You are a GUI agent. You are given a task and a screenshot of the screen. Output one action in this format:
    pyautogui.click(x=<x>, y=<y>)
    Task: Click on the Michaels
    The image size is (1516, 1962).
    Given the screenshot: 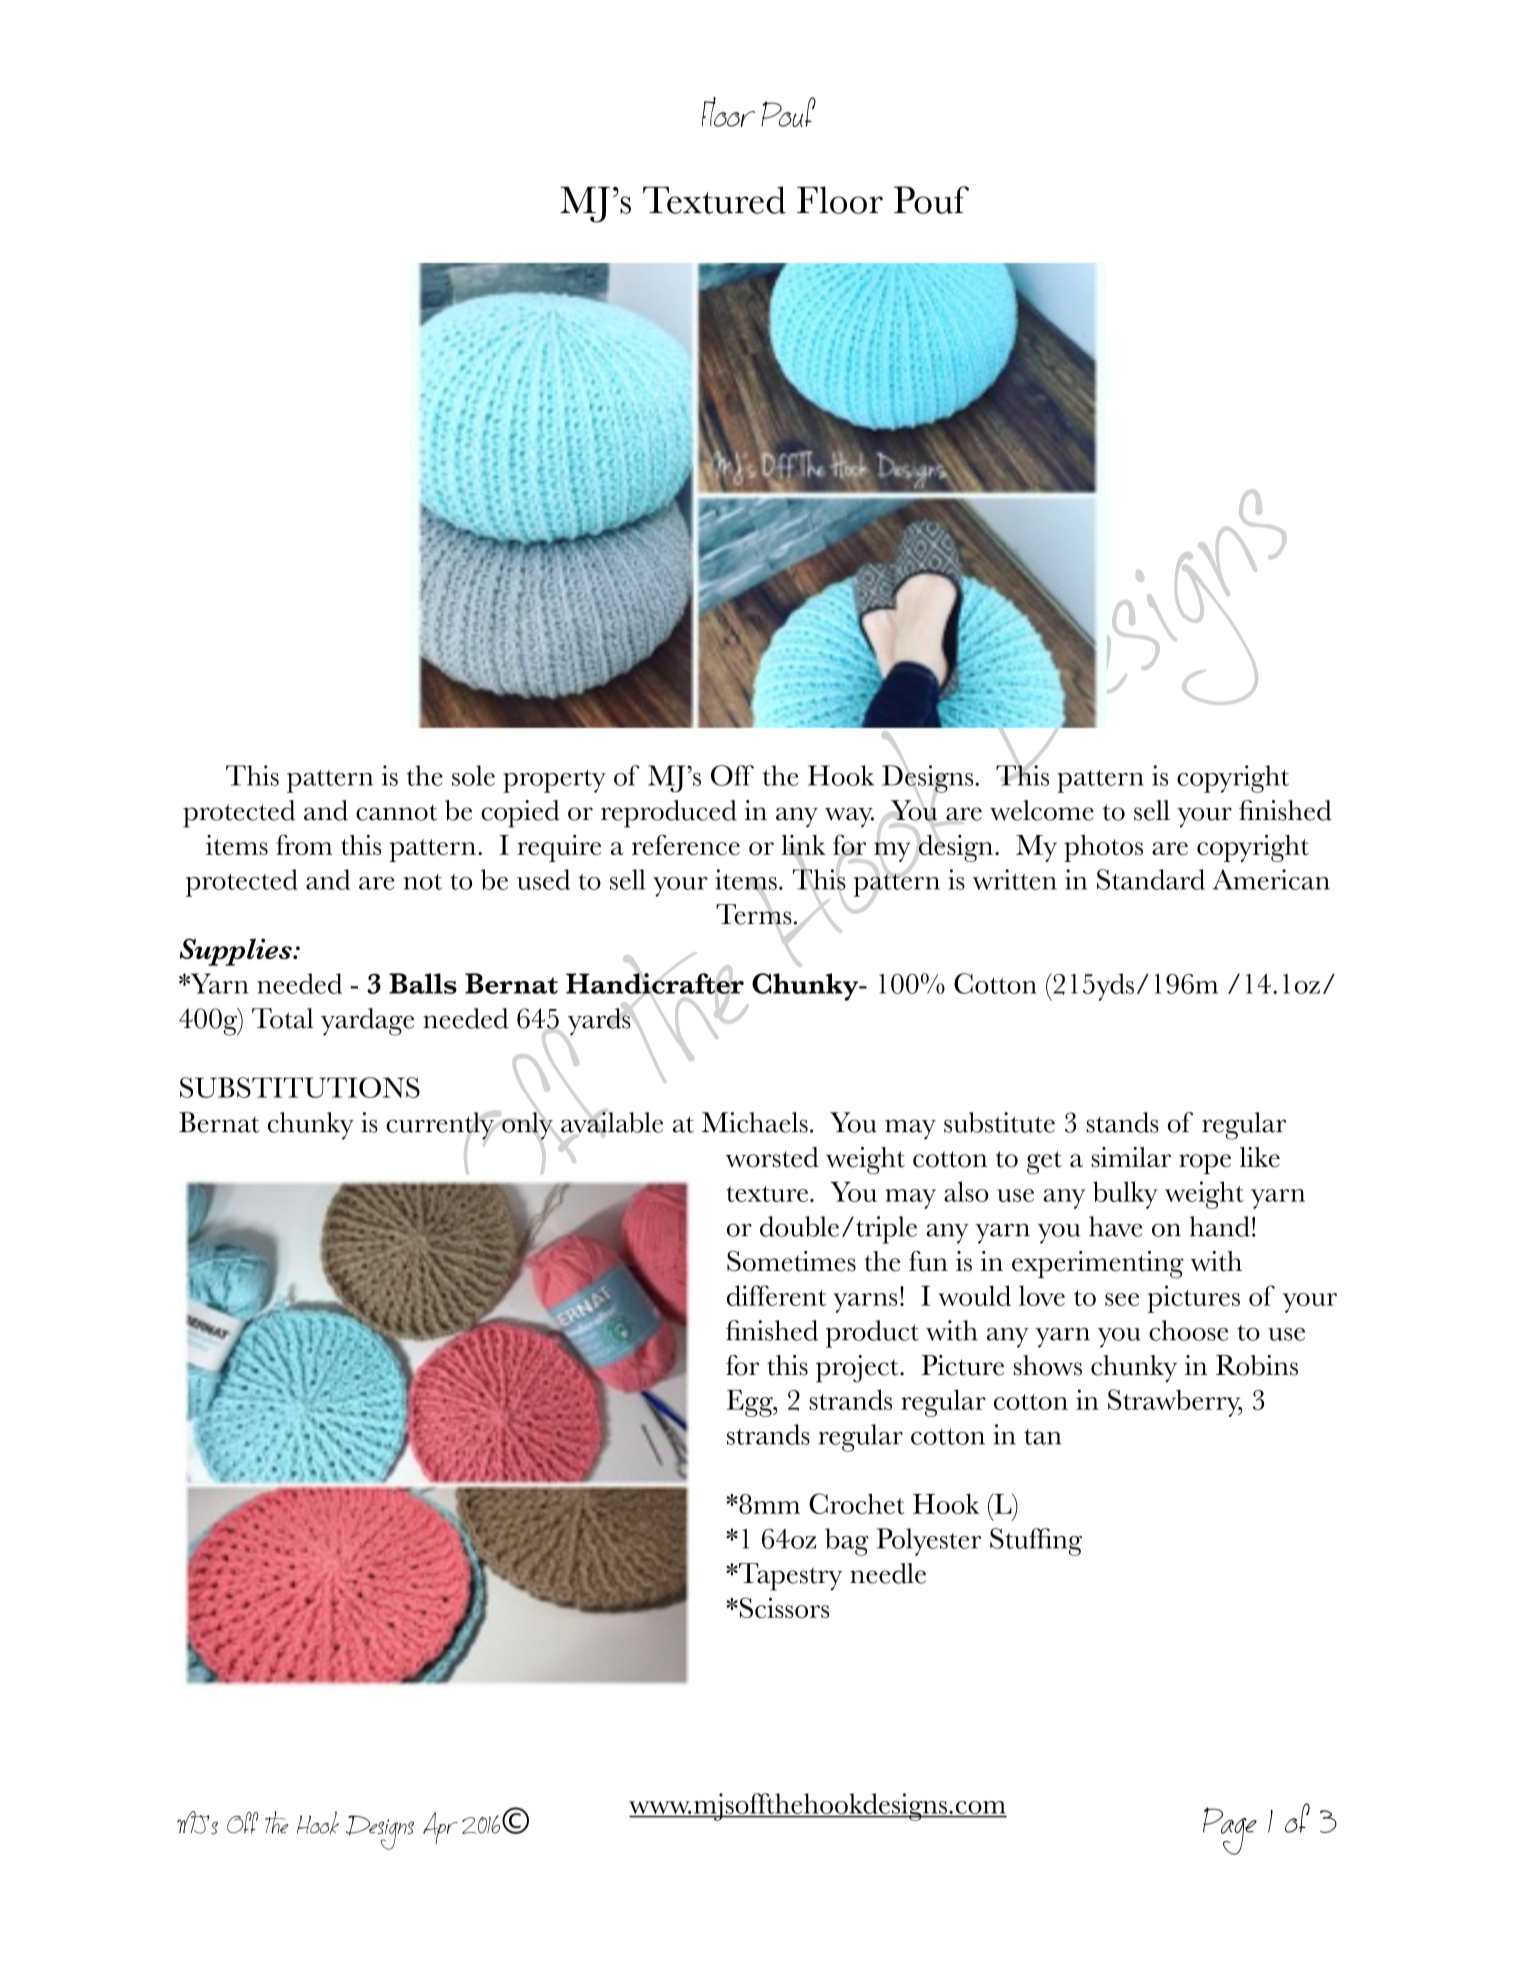 What is the action you would take?
    pyautogui.click(x=755, y=1122)
